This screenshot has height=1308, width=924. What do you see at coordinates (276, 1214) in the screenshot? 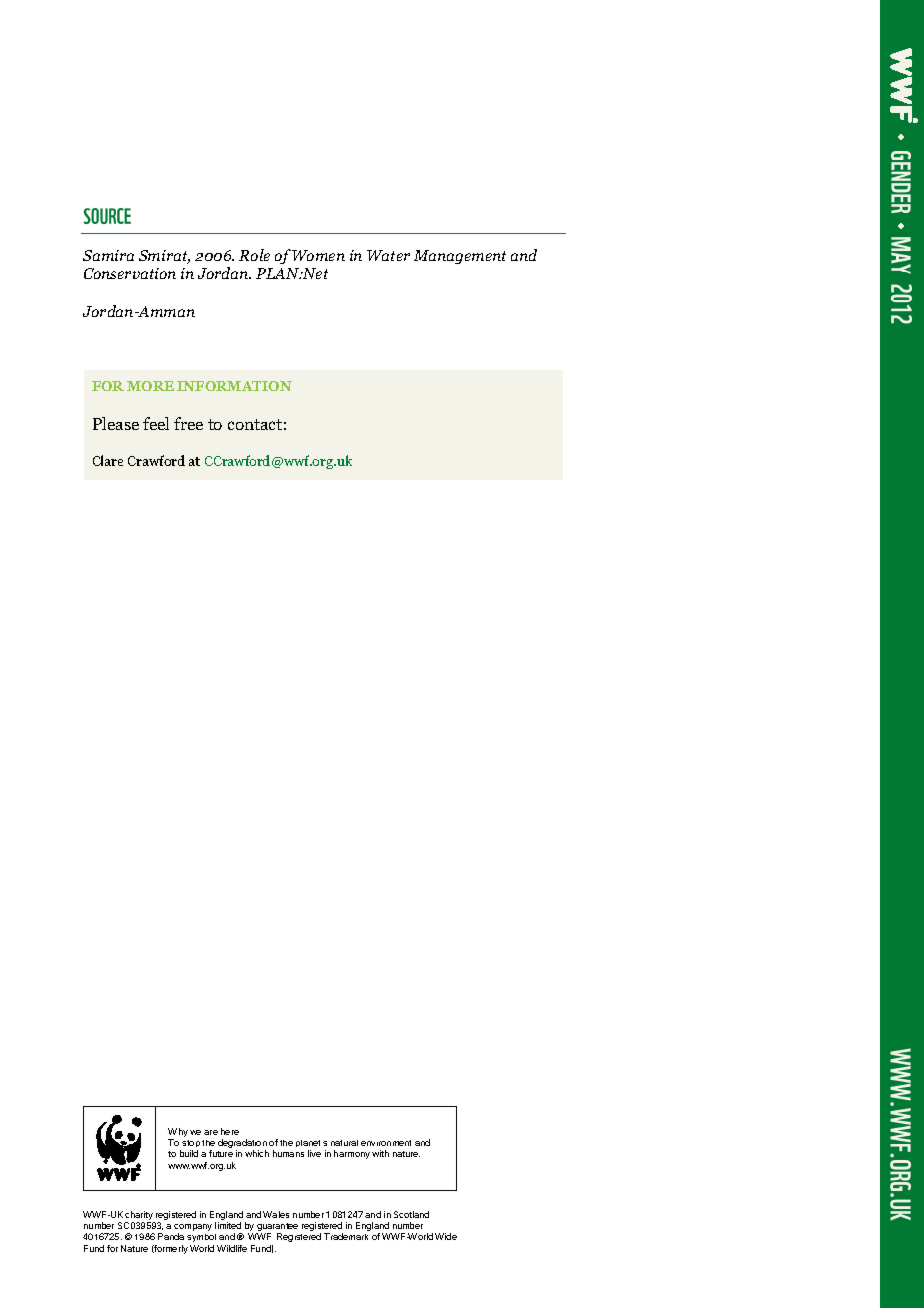
I see `Wales` at bounding box center [276, 1214].
